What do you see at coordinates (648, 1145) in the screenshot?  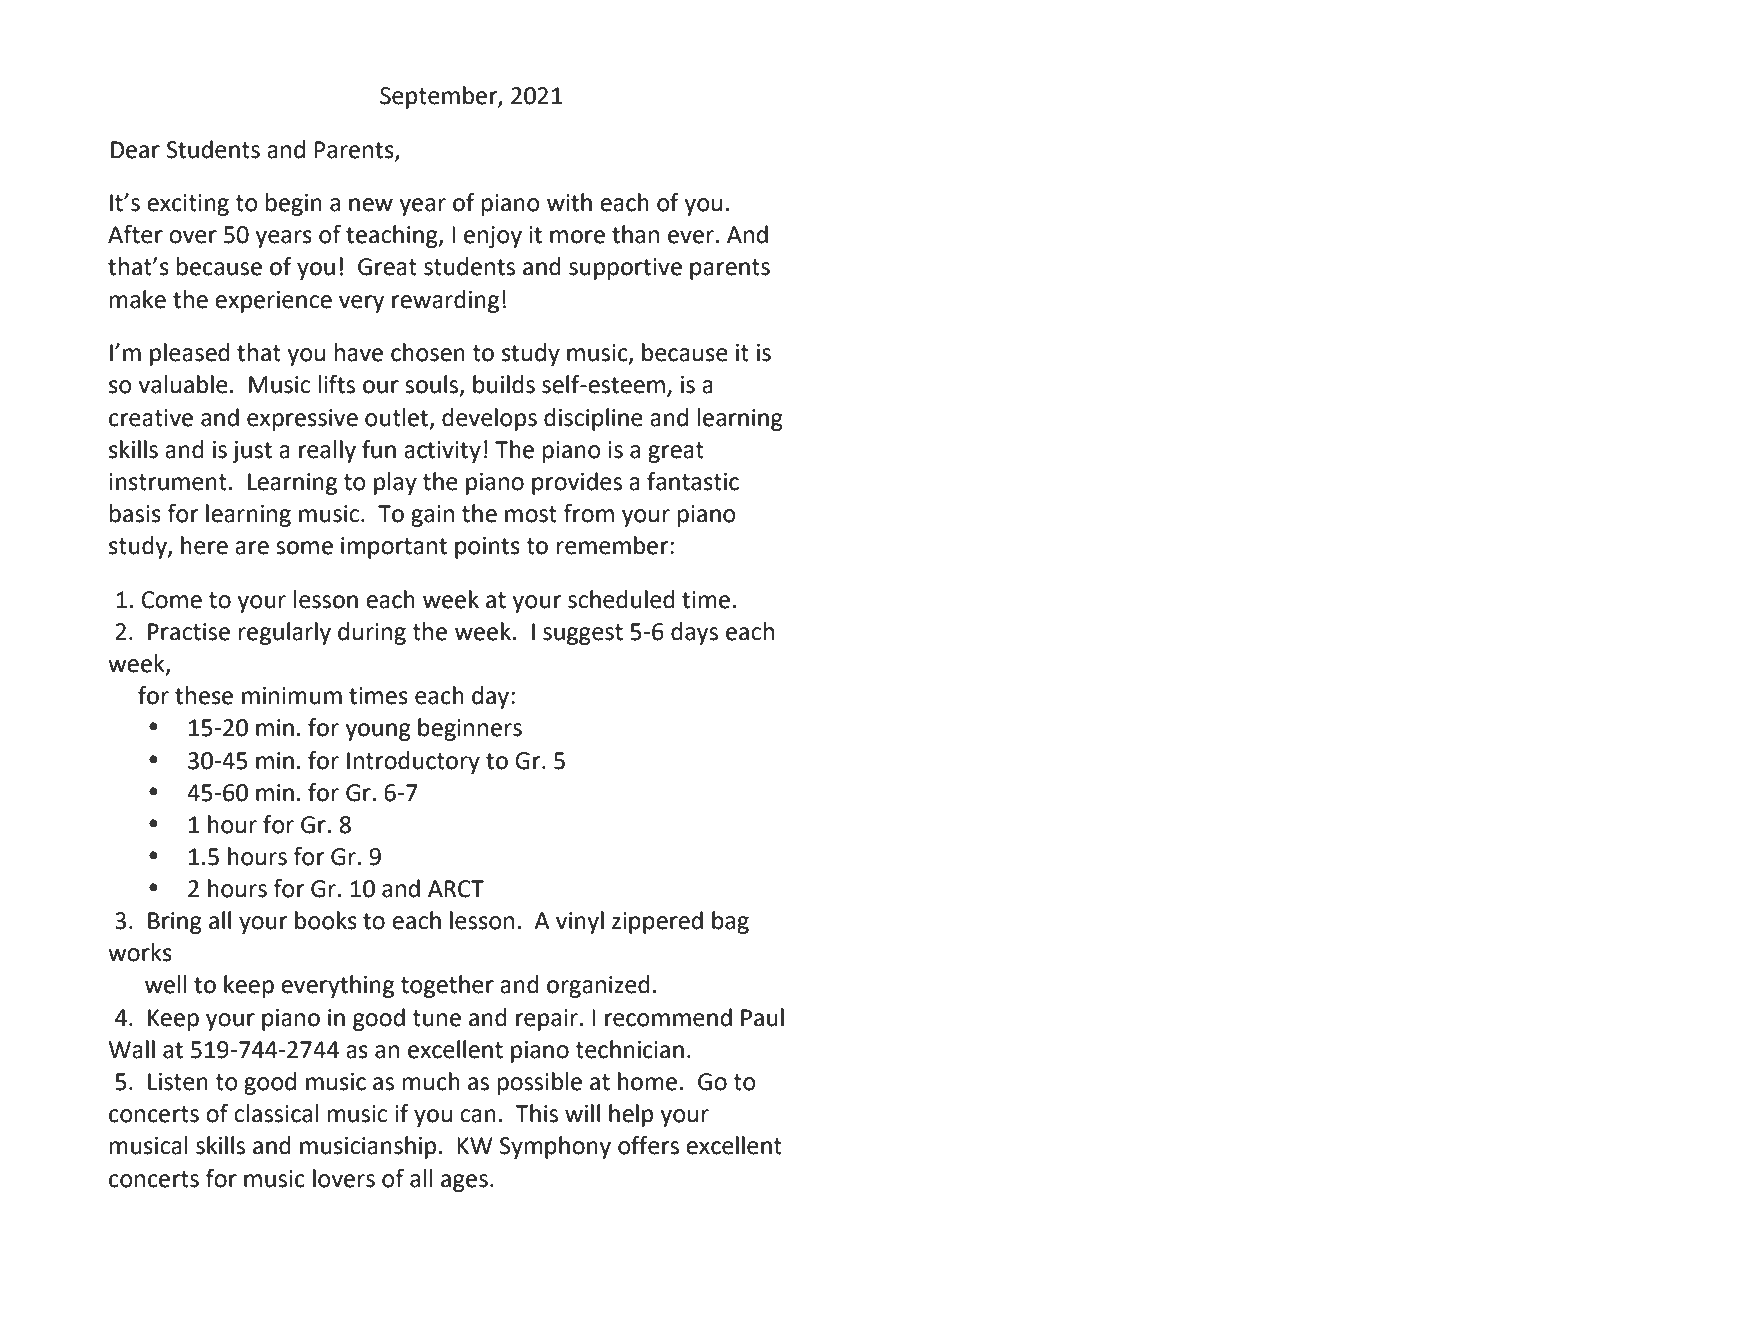 I see `offers` at bounding box center [648, 1145].
